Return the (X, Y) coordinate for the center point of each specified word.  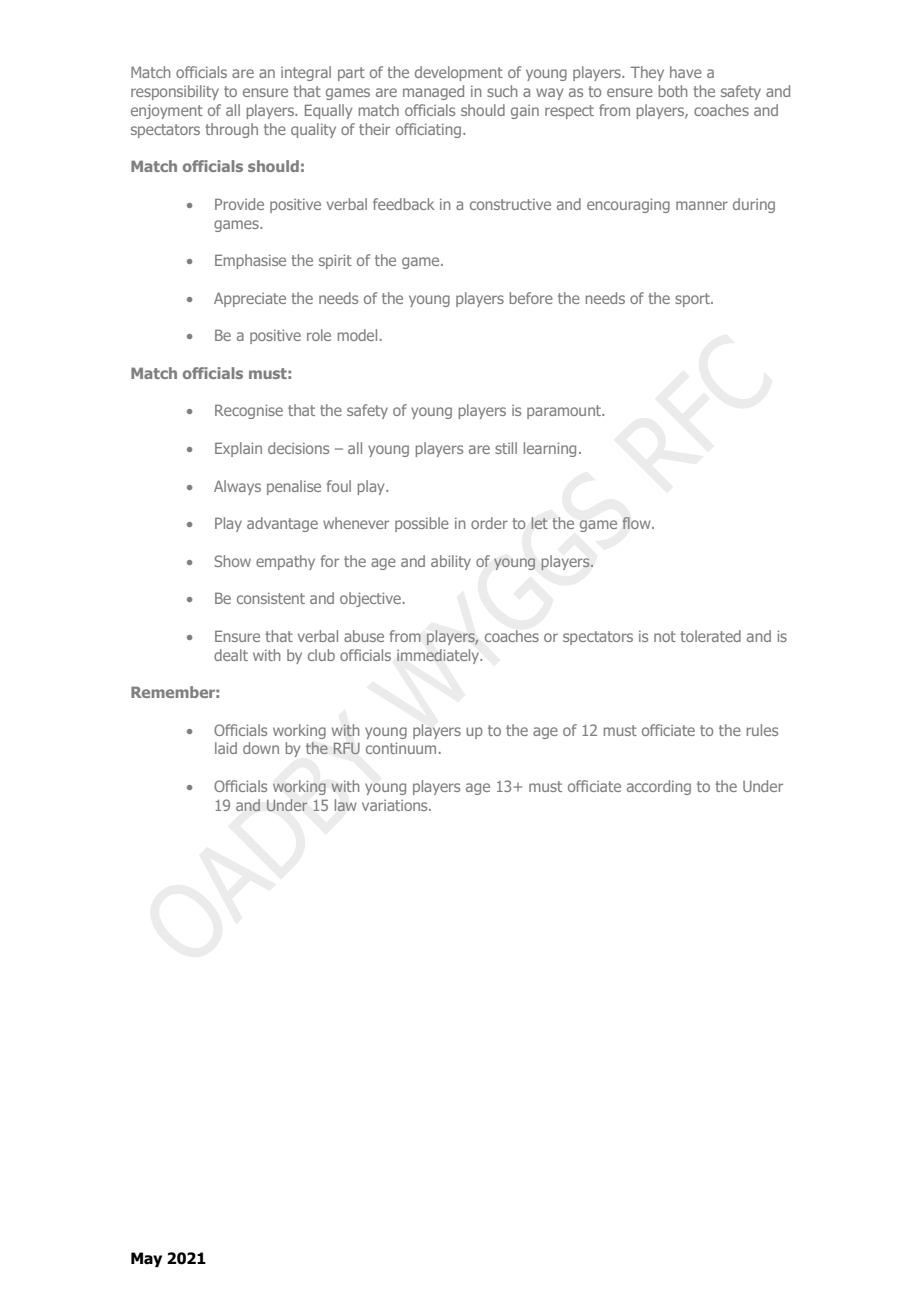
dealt (231, 655)
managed (433, 92)
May (146, 1259)
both (673, 91)
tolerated (710, 636)
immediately (439, 656)
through (231, 130)
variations (396, 805)
